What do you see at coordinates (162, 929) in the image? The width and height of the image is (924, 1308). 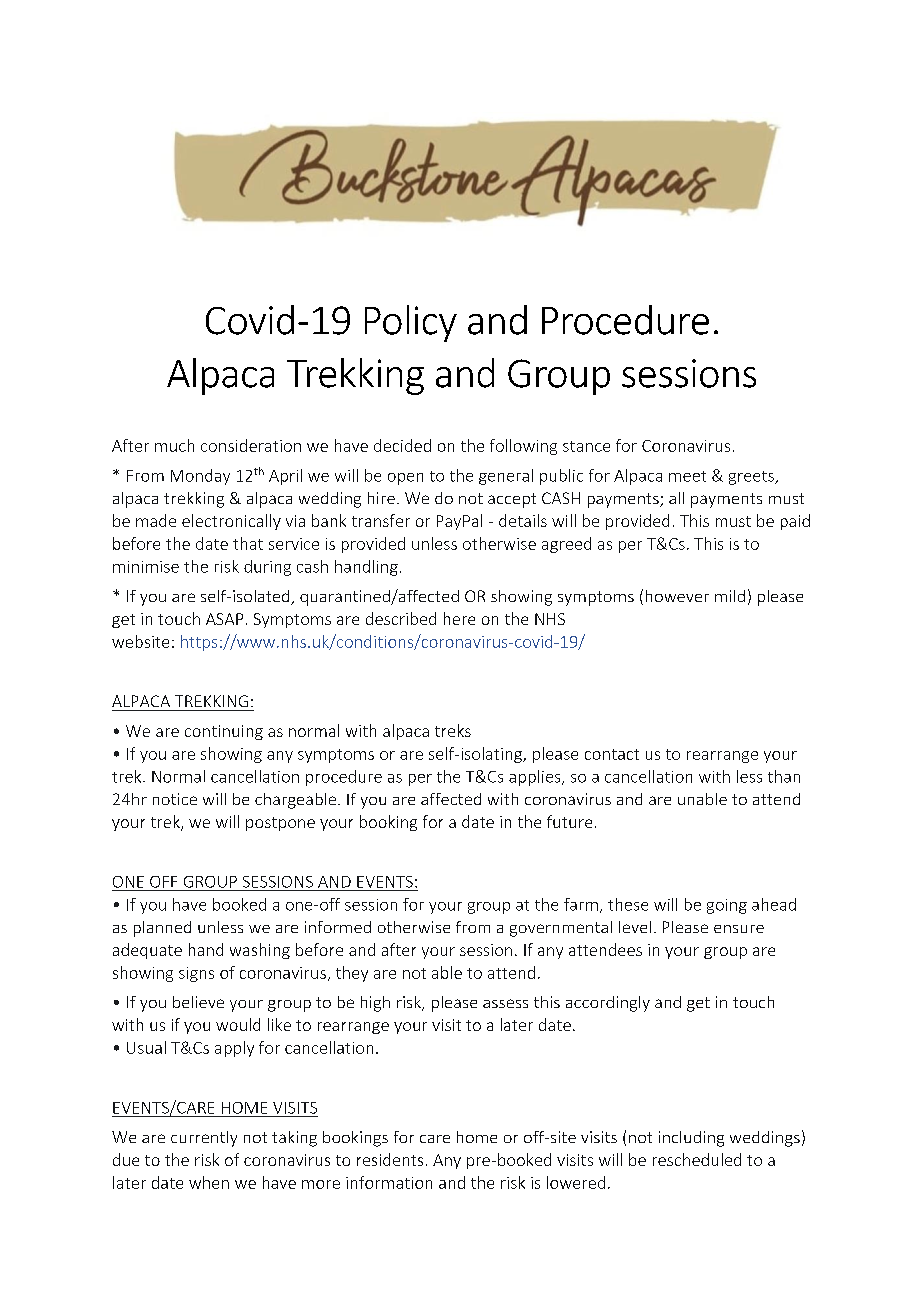 I see `planned` at bounding box center [162, 929].
